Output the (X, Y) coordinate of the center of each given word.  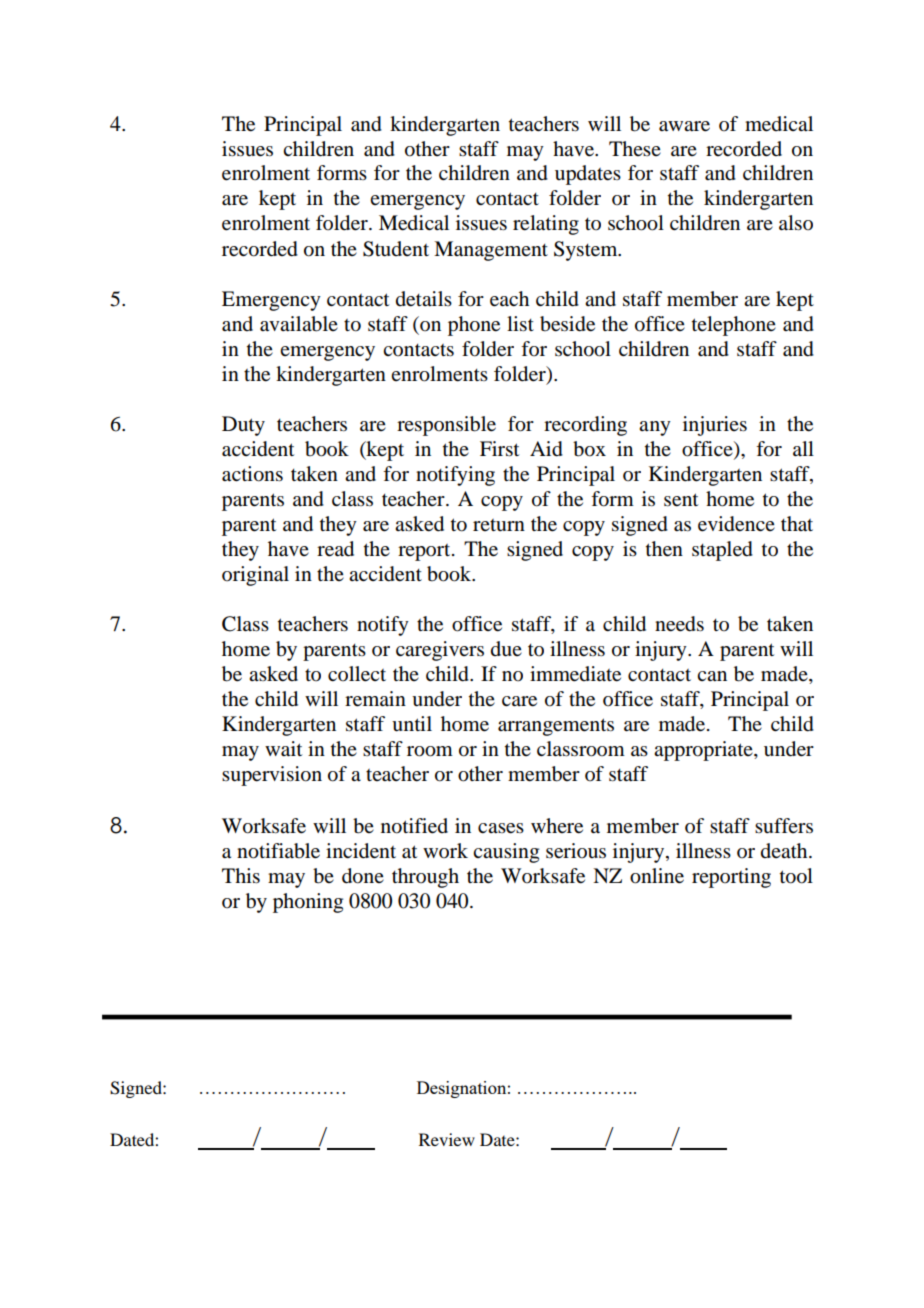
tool (796, 876)
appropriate (704, 751)
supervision (272, 776)
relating (546, 225)
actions (252, 474)
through (425, 878)
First (499, 449)
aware (684, 126)
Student (396, 249)
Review (447, 1139)
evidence (736, 524)
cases (501, 828)
